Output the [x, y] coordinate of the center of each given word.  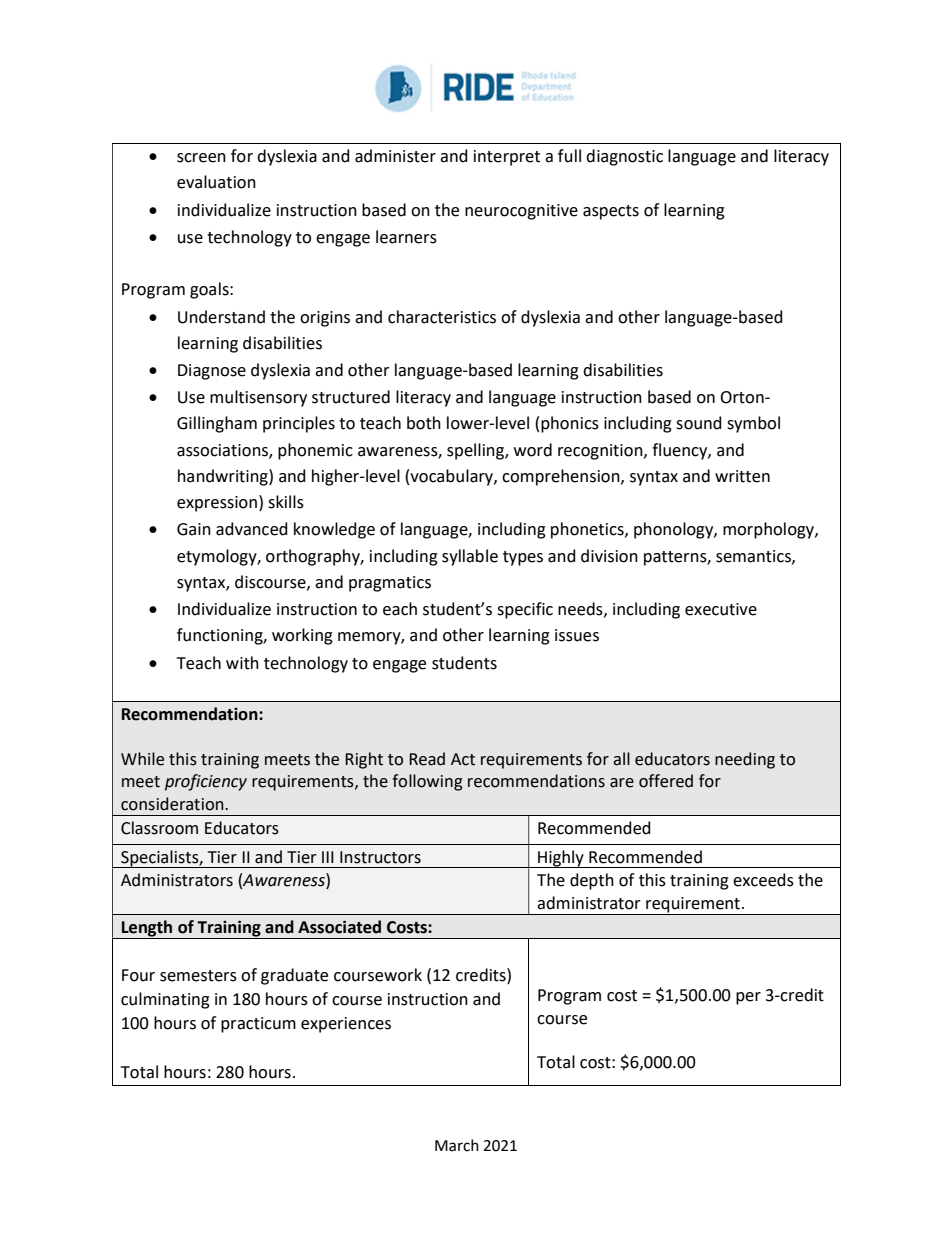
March [457, 1145]
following [427, 782]
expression [218, 503]
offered [666, 781]
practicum [258, 1025]
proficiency [206, 782]
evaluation [216, 182]
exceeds [763, 880]
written [742, 476]
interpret [507, 158]
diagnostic [624, 157]
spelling [476, 451]
